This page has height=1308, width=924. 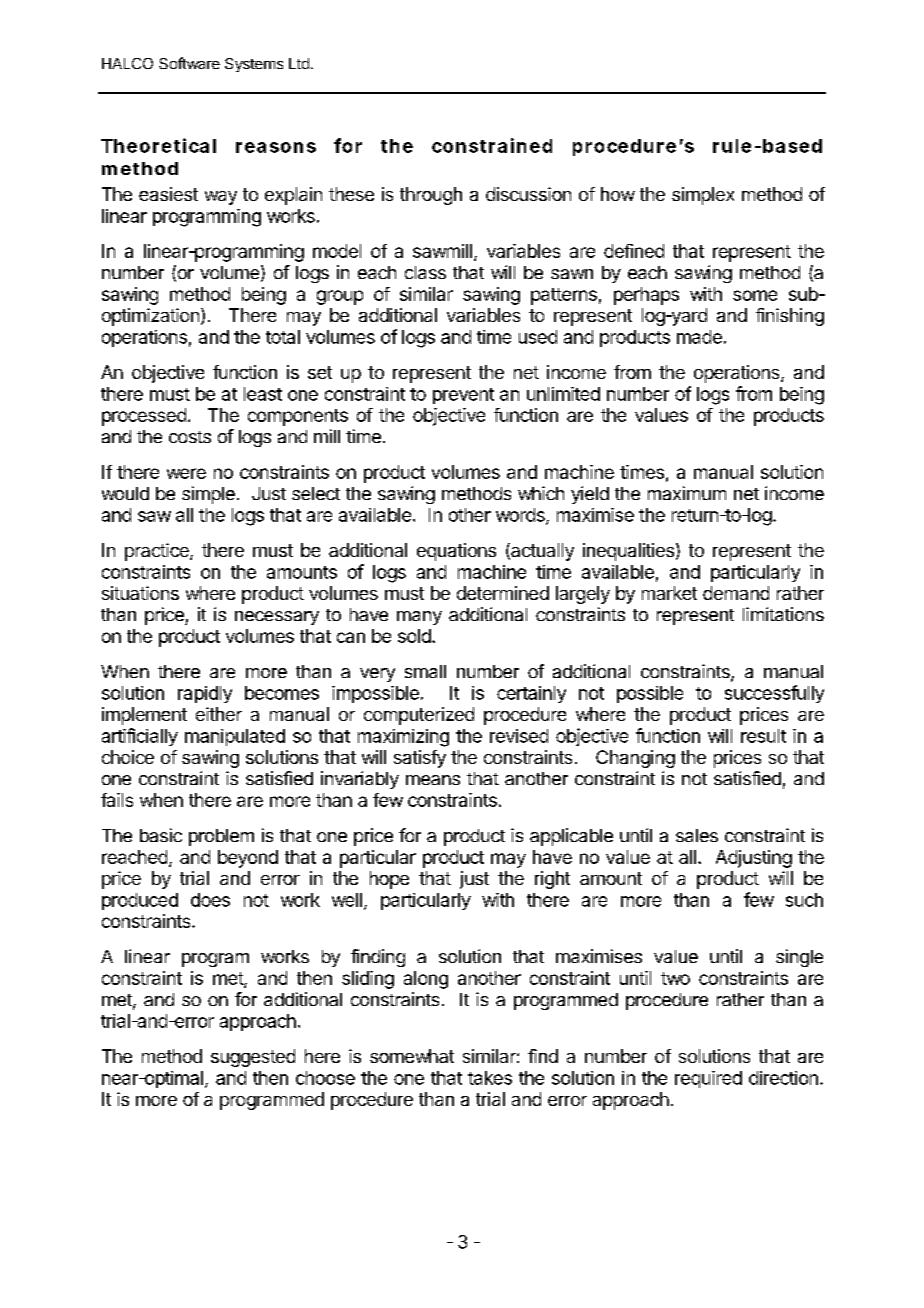 I want to click on Software, so click(x=189, y=63).
